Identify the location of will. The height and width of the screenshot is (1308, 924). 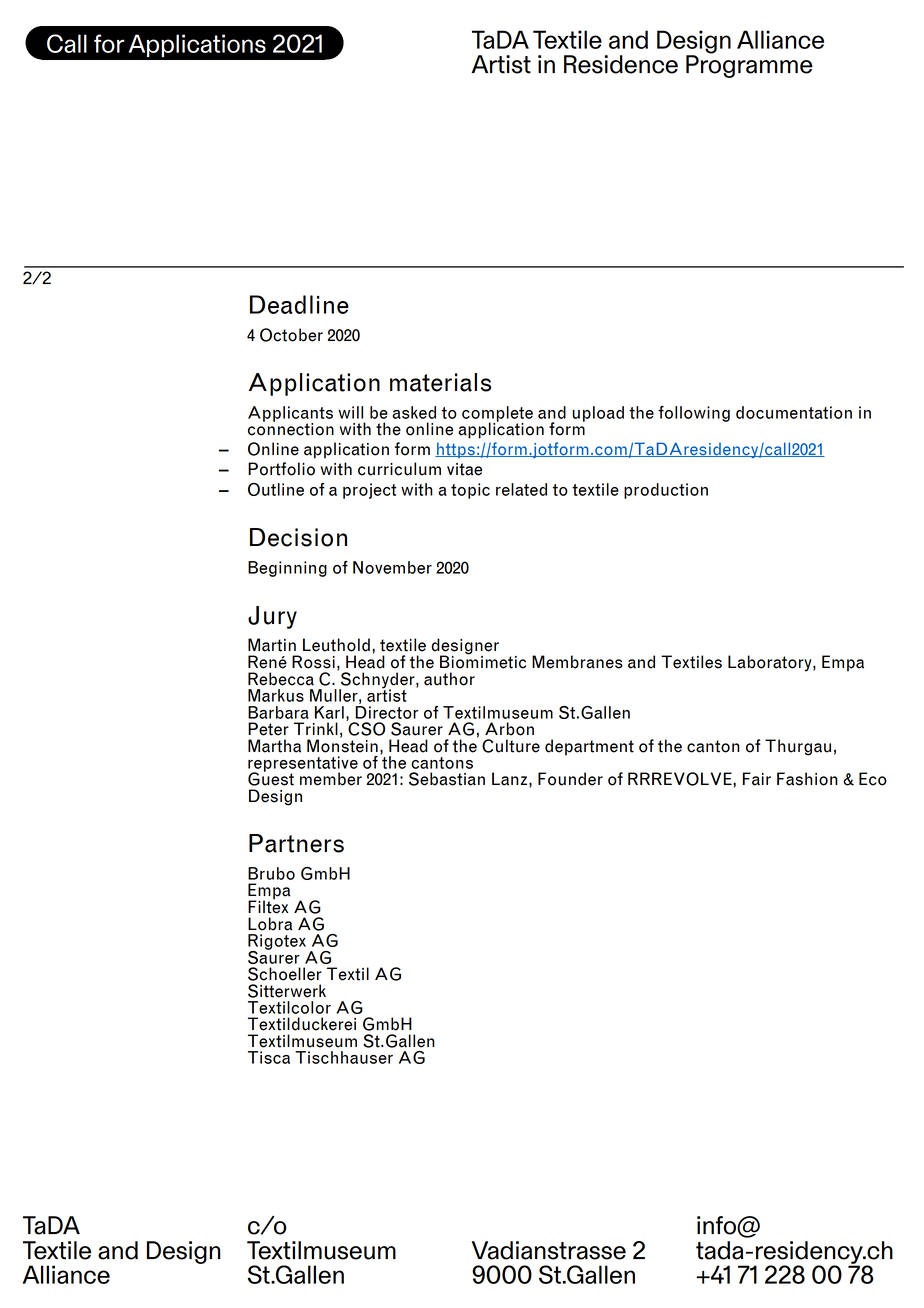
(350, 412).
